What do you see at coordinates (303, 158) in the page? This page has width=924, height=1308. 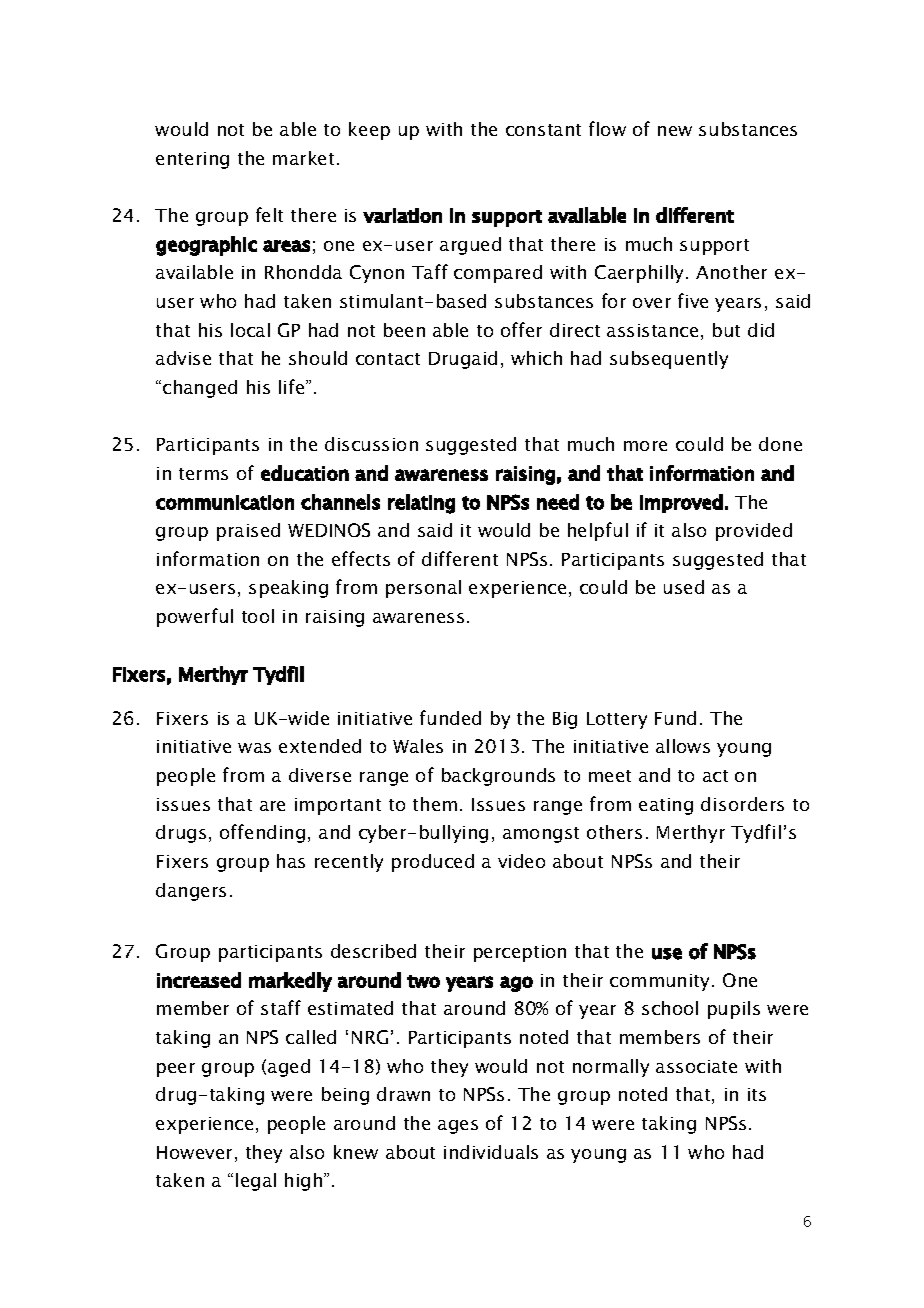 I see `market` at bounding box center [303, 158].
